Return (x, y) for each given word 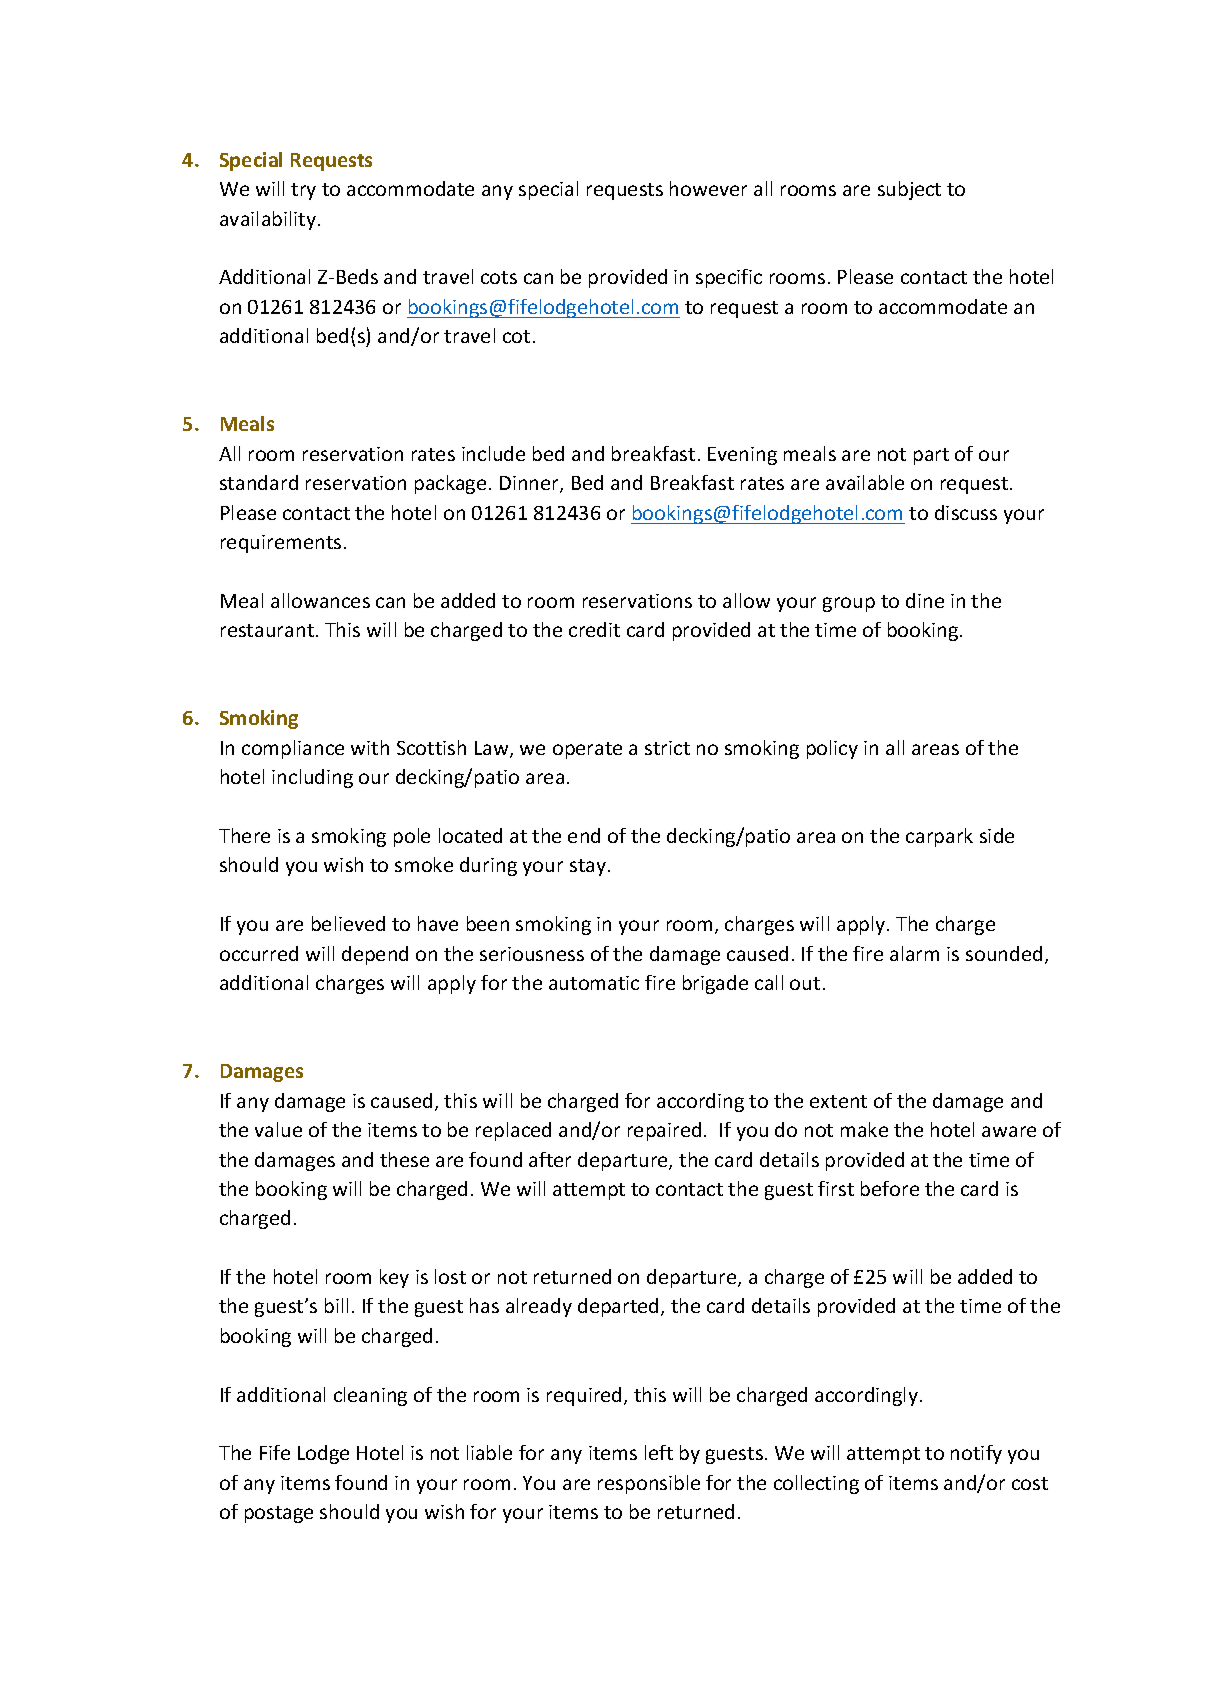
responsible (649, 1484)
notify (976, 1454)
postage (279, 1514)
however (708, 188)
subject (909, 190)
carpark (939, 837)
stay (588, 867)
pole (412, 837)
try (303, 191)
